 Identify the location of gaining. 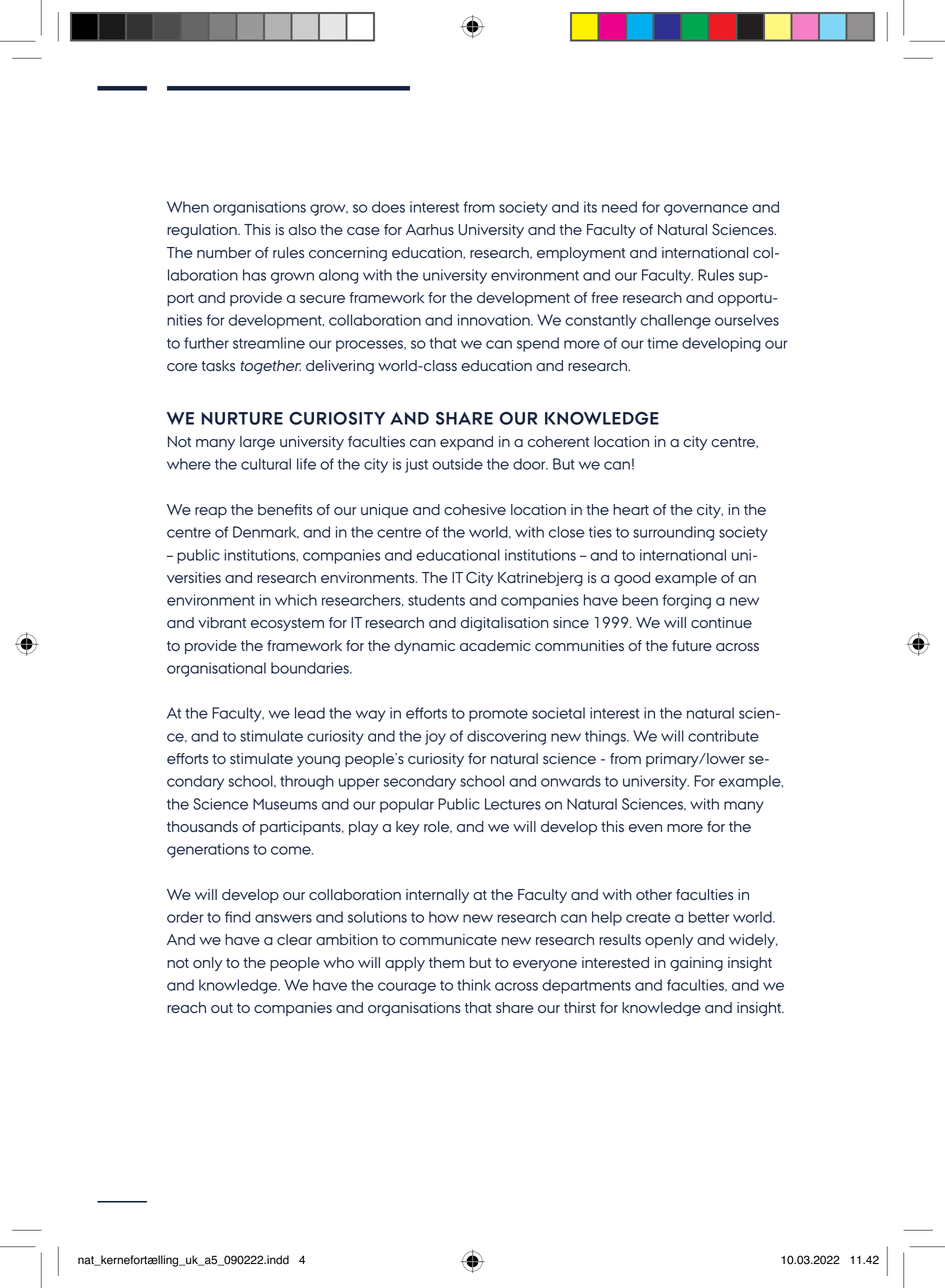
(696, 964).
